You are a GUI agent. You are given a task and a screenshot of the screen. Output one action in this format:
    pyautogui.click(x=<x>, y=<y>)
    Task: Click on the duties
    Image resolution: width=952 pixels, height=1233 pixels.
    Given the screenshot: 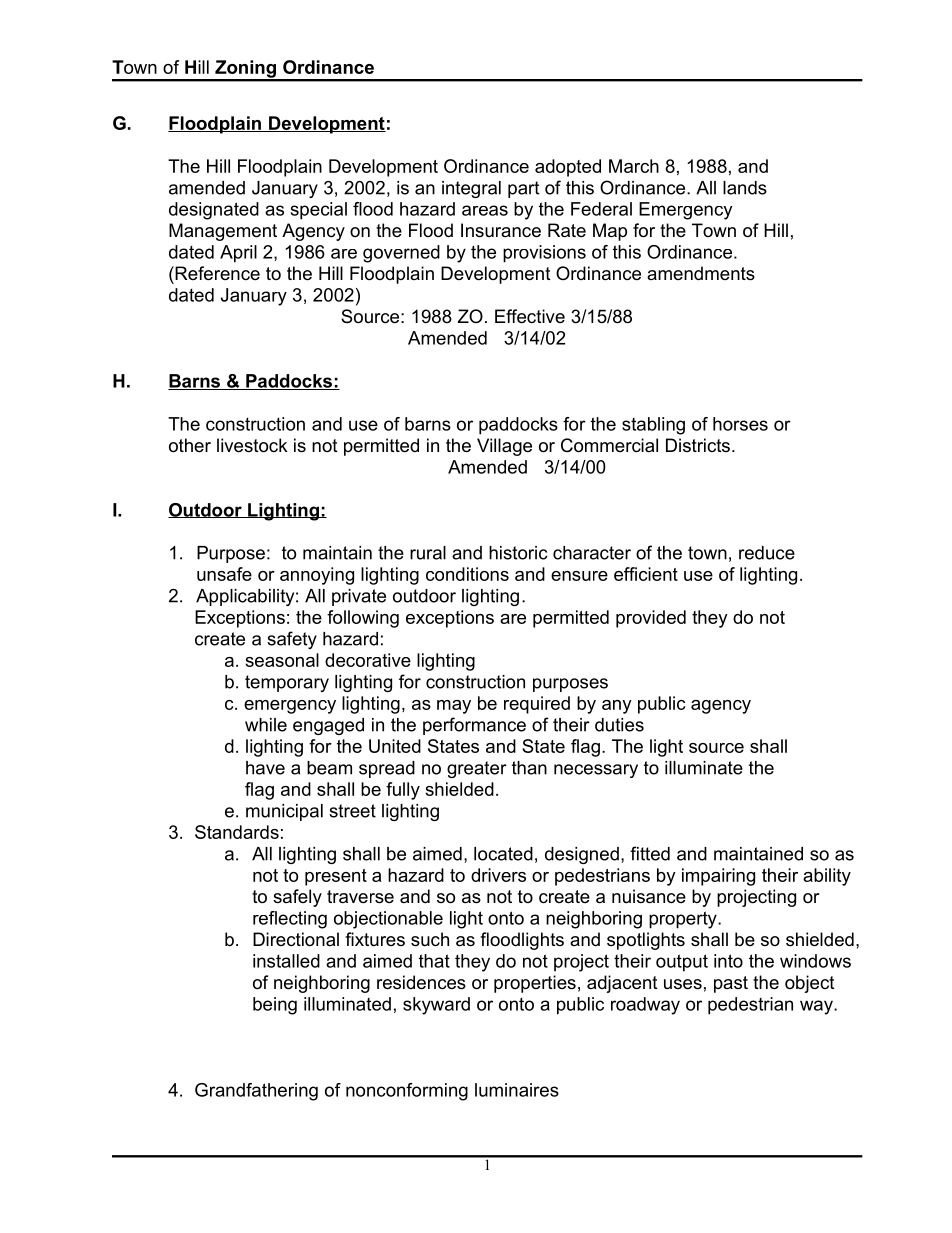 What is the action you would take?
    pyautogui.click(x=619, y=725)
